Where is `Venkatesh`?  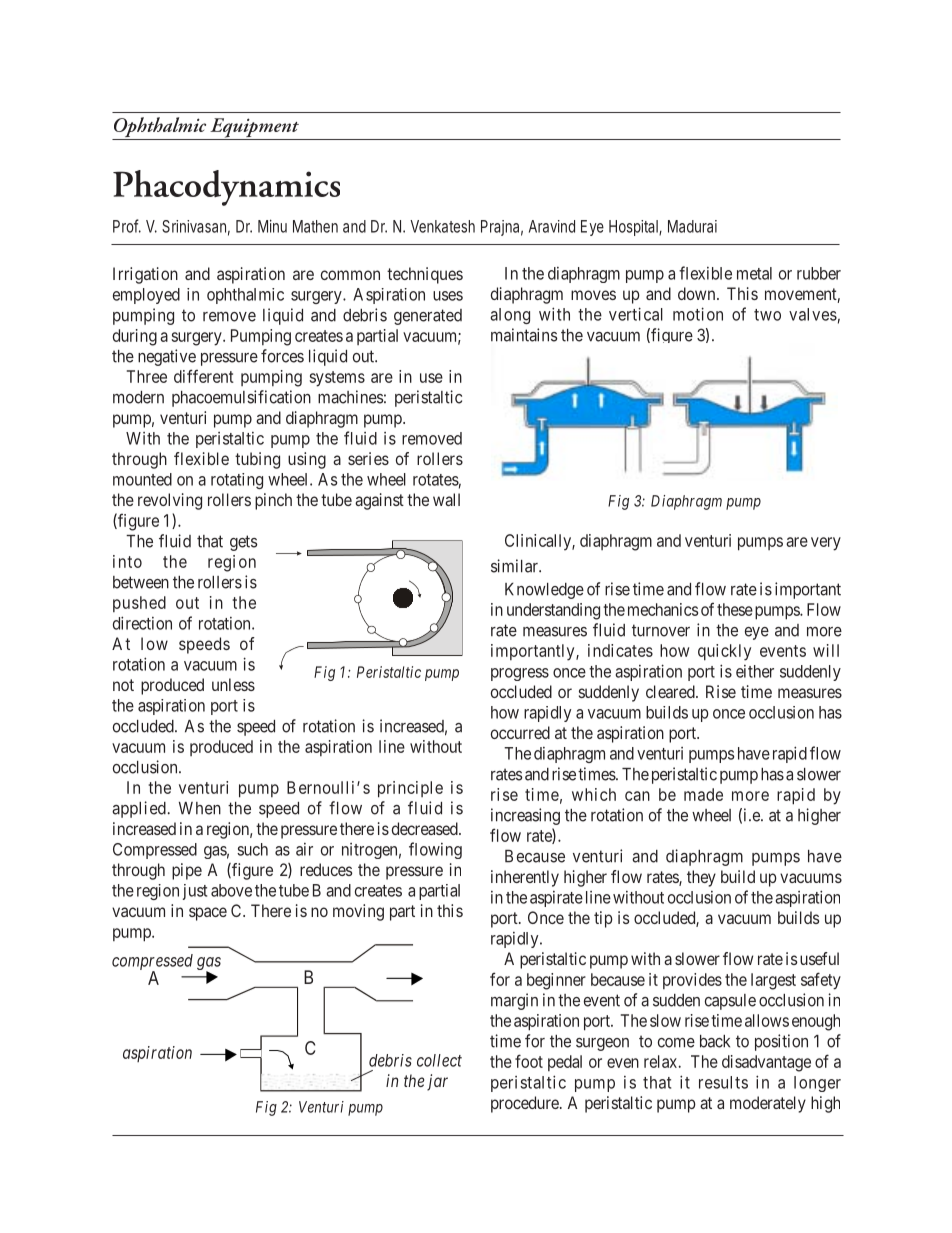
Venkatesh is located at coordinates (442, 226).
